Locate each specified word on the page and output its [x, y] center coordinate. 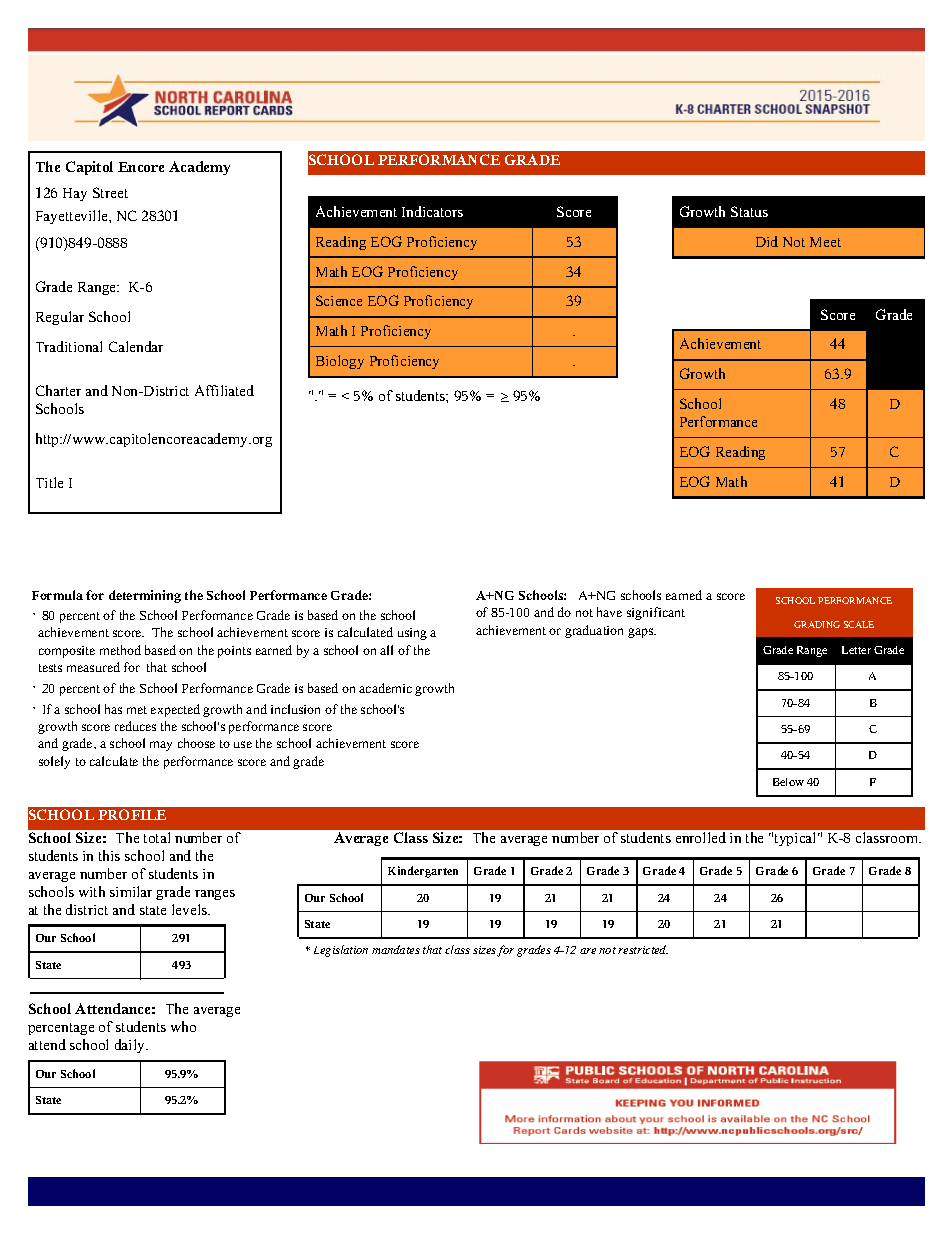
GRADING [817, 624]
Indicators [432, 211]
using [412, 634]
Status [749, 211]
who [183, 1026]
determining [145, 596]
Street [110, 192]
